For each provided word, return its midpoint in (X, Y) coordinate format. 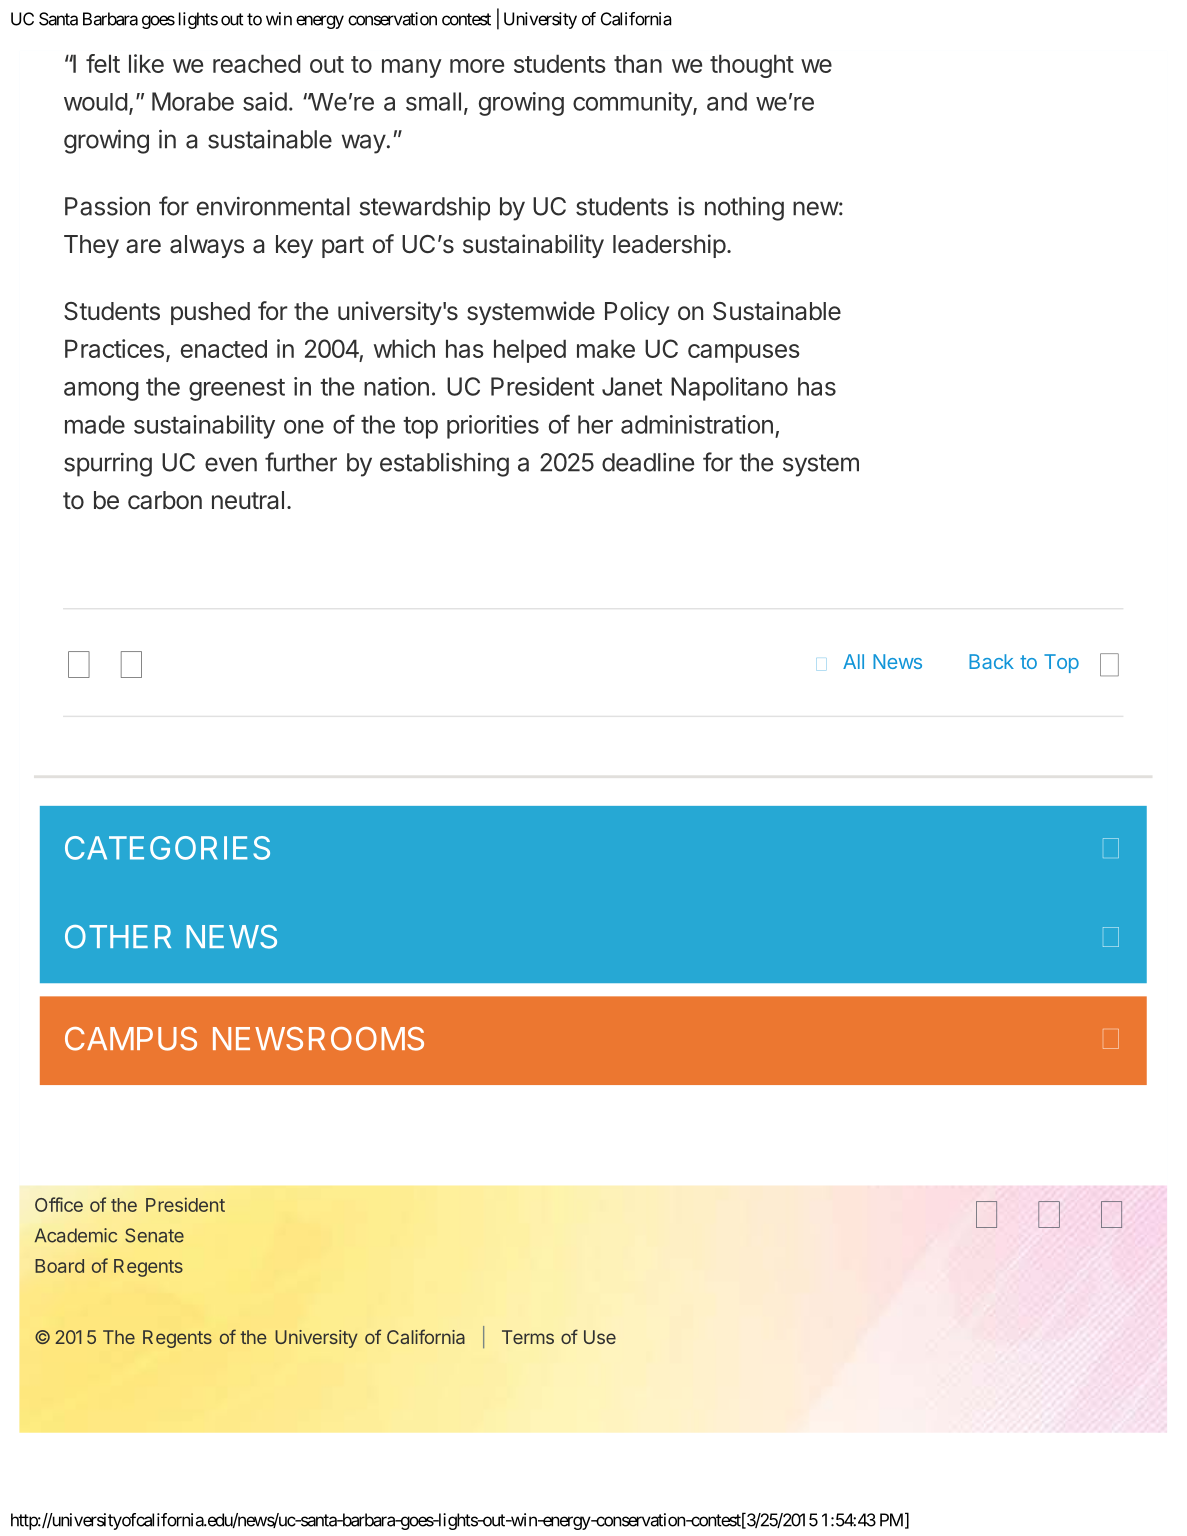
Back (991, 661)
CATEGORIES (167, 848)
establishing (444, 465)
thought (752, 66)
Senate (154, 1235)
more (477, 66)
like (146, 63)
